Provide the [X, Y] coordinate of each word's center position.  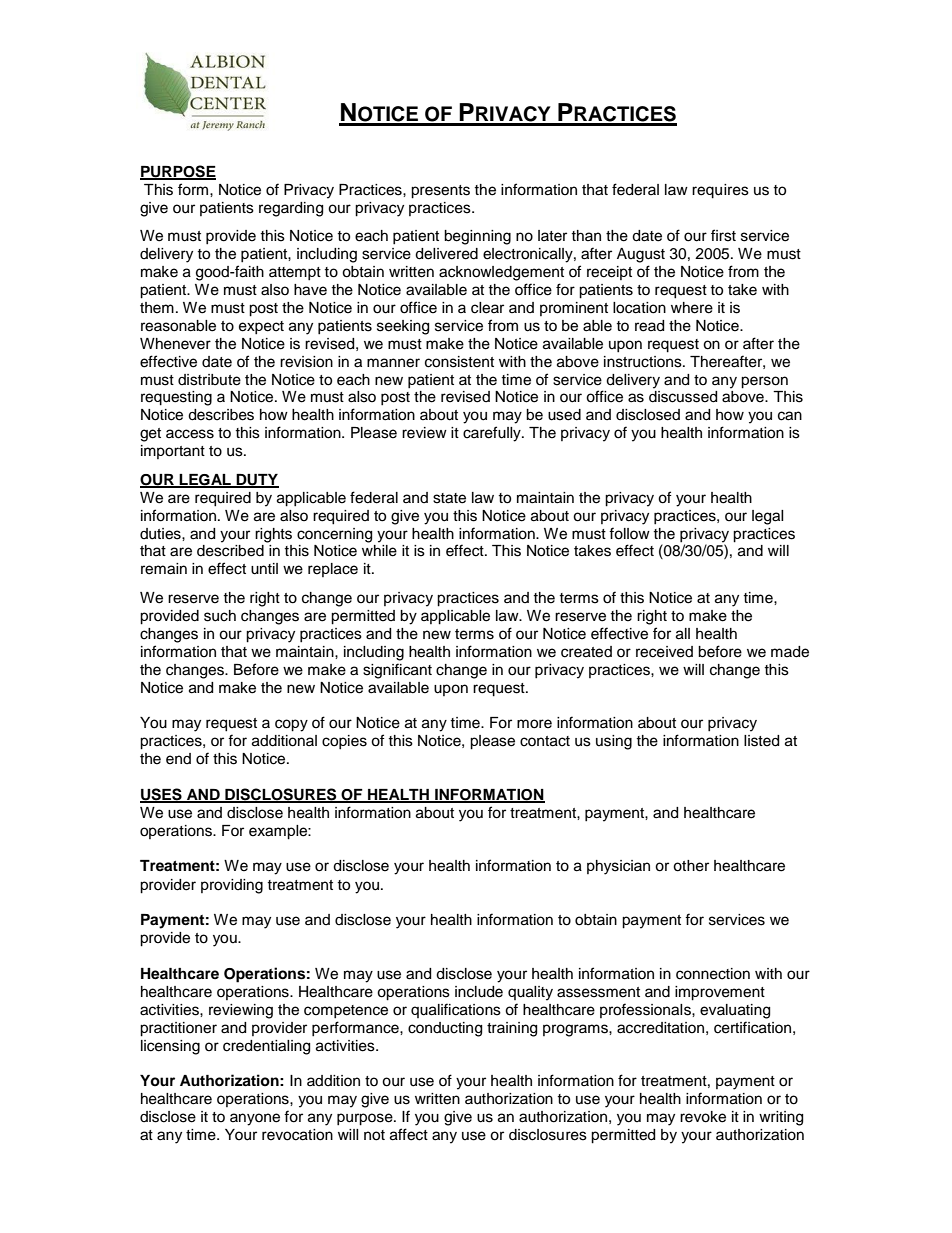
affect [409, 1134]
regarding [291, 209]
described [230, 551]
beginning [477, 237]
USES [162, 795]
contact [545, 741]
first [723, 235]
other [691, 866]
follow [629, 533]
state [449, 498]
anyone [255, 1119]
